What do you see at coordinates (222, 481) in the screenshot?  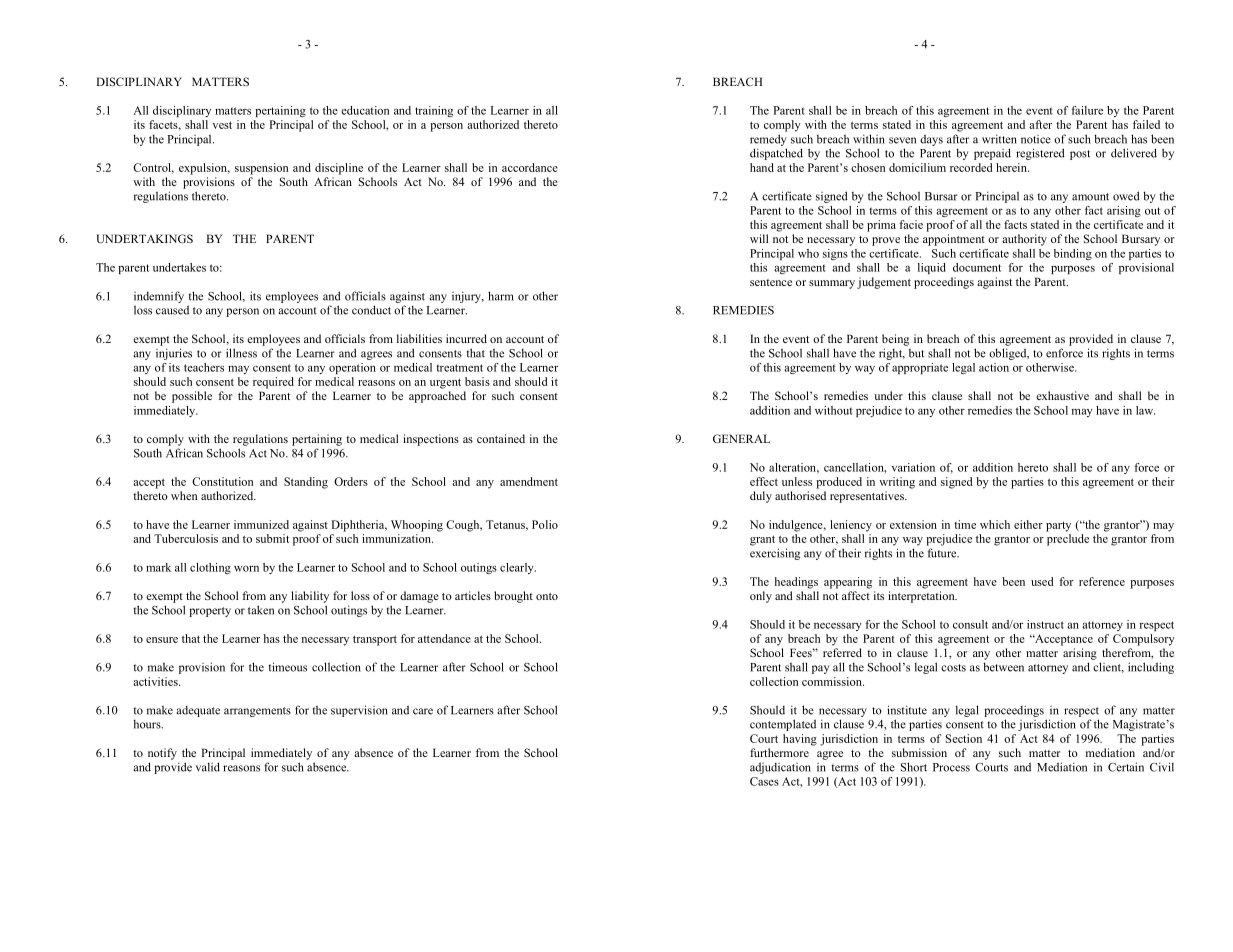 I see `Constitution` at bounding box center [222, 481].
